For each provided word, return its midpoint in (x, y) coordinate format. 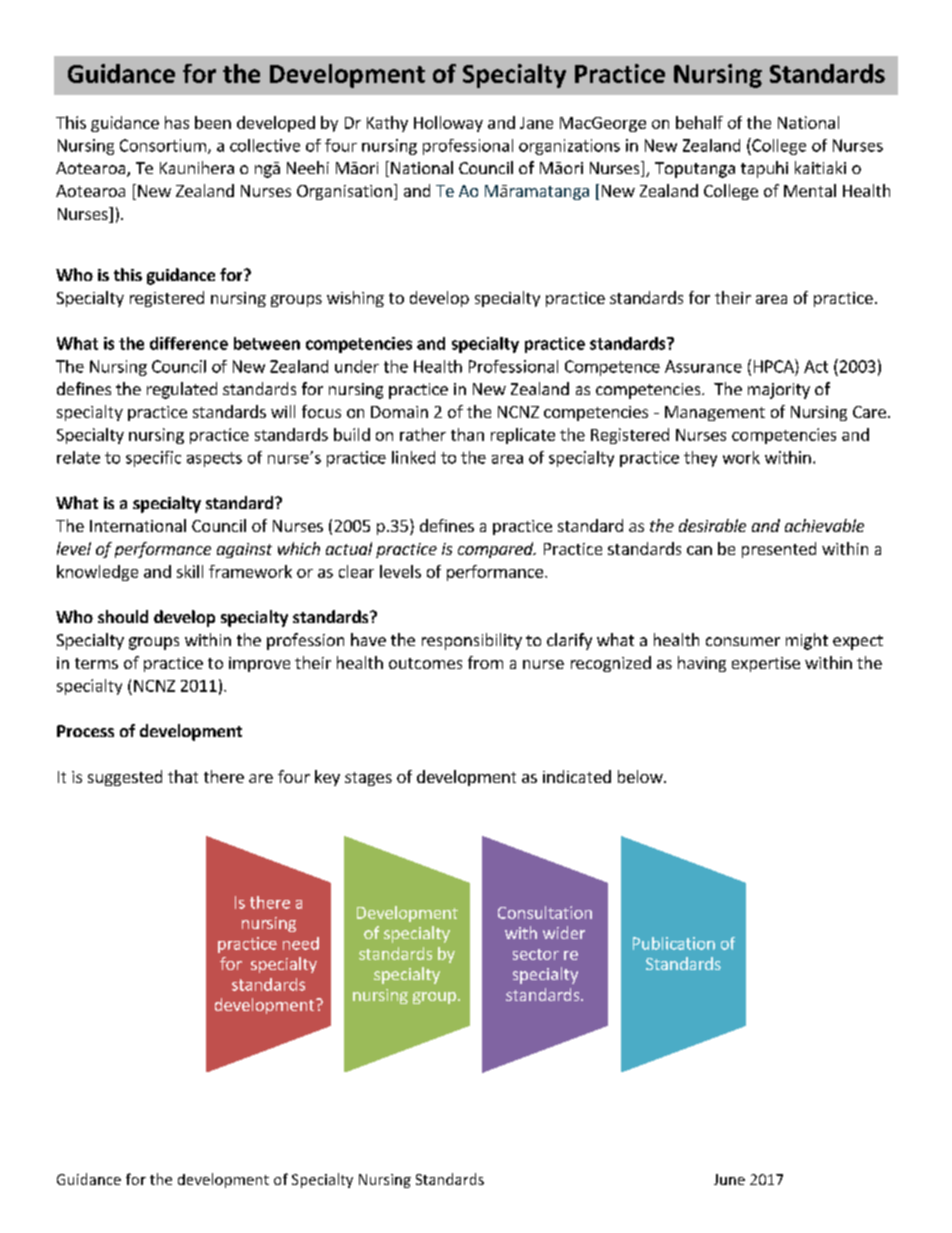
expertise (766, 664)
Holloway (448, 124)
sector (536, 954)
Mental (810, 190)
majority (779, 391)
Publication (674, 943)
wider (564, 932)
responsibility (472, 641)
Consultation (545, 912)
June (729, 1179)
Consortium (163, 145)
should (123, 616)
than (467, 434)
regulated (182, 390)
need (301, 943)
